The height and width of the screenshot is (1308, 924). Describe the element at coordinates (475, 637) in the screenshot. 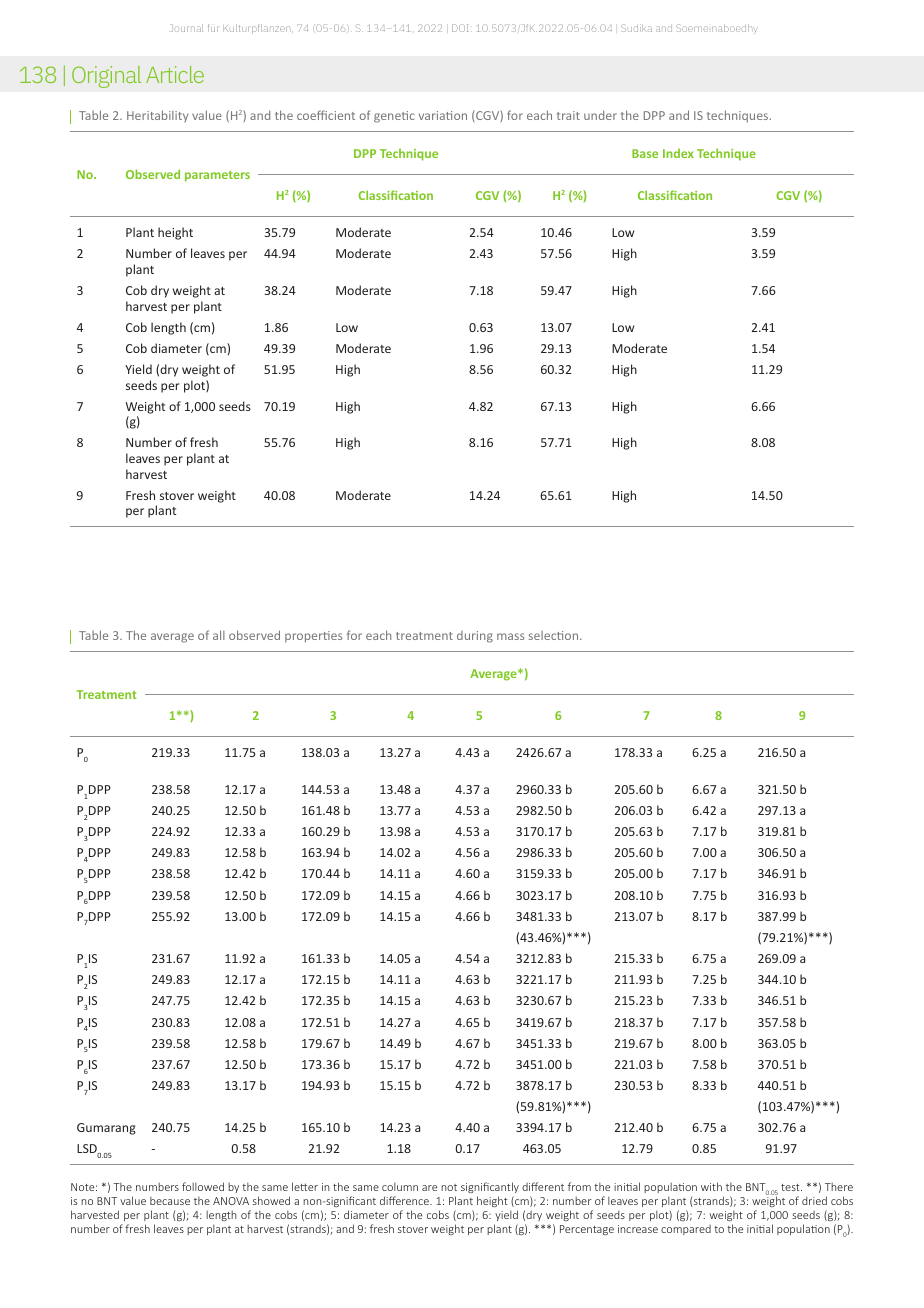

I see `during` at that location.
